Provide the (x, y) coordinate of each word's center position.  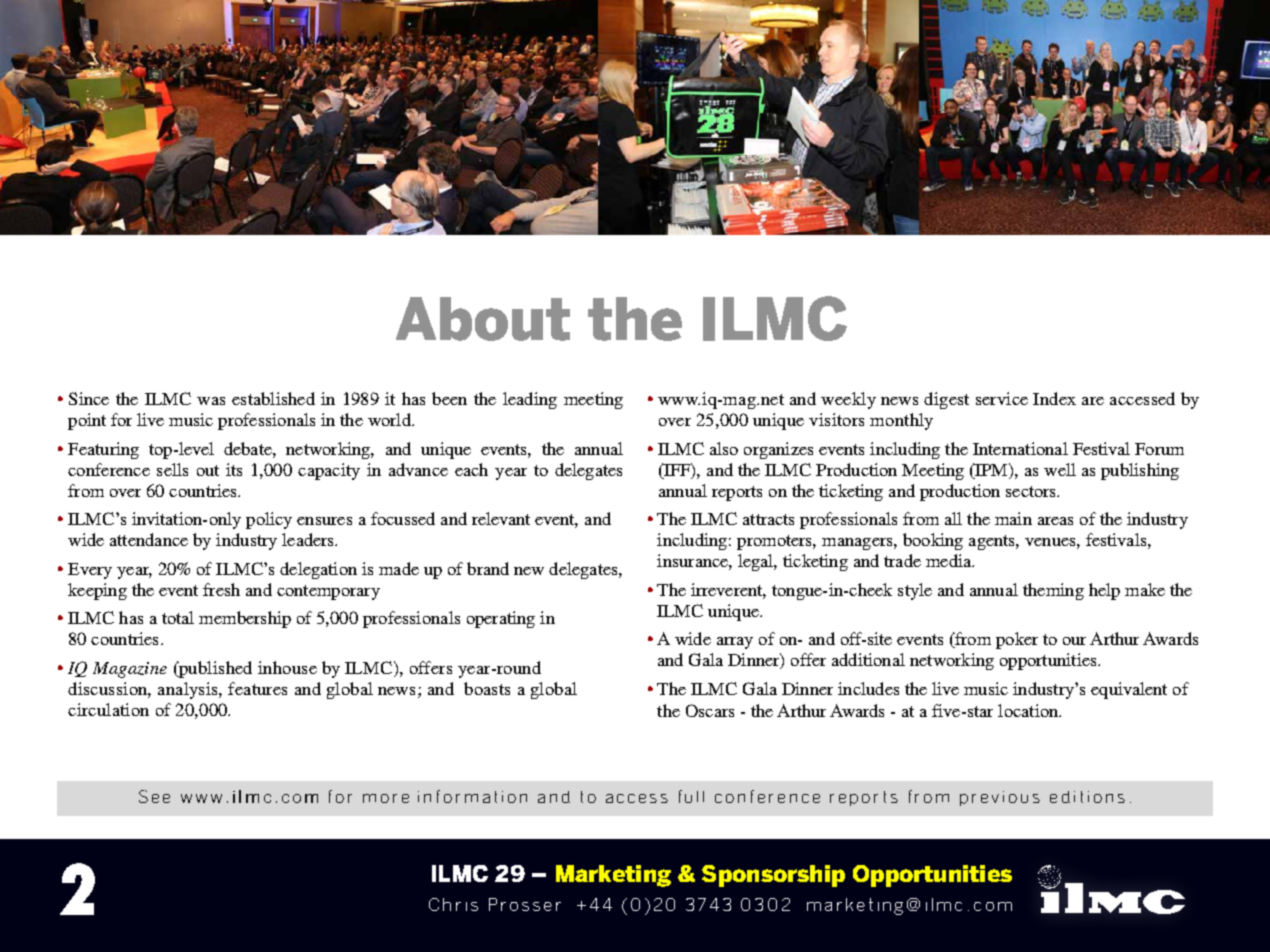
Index (1054, 398)
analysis (189, 690)
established (273, 398)
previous (1000, 798)
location (1029, 710)
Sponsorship (773, 876)
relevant (501, 518)
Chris (453, 904)
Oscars (710, 710)
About (483, 319)
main (1013, 518)
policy (269, 520)
